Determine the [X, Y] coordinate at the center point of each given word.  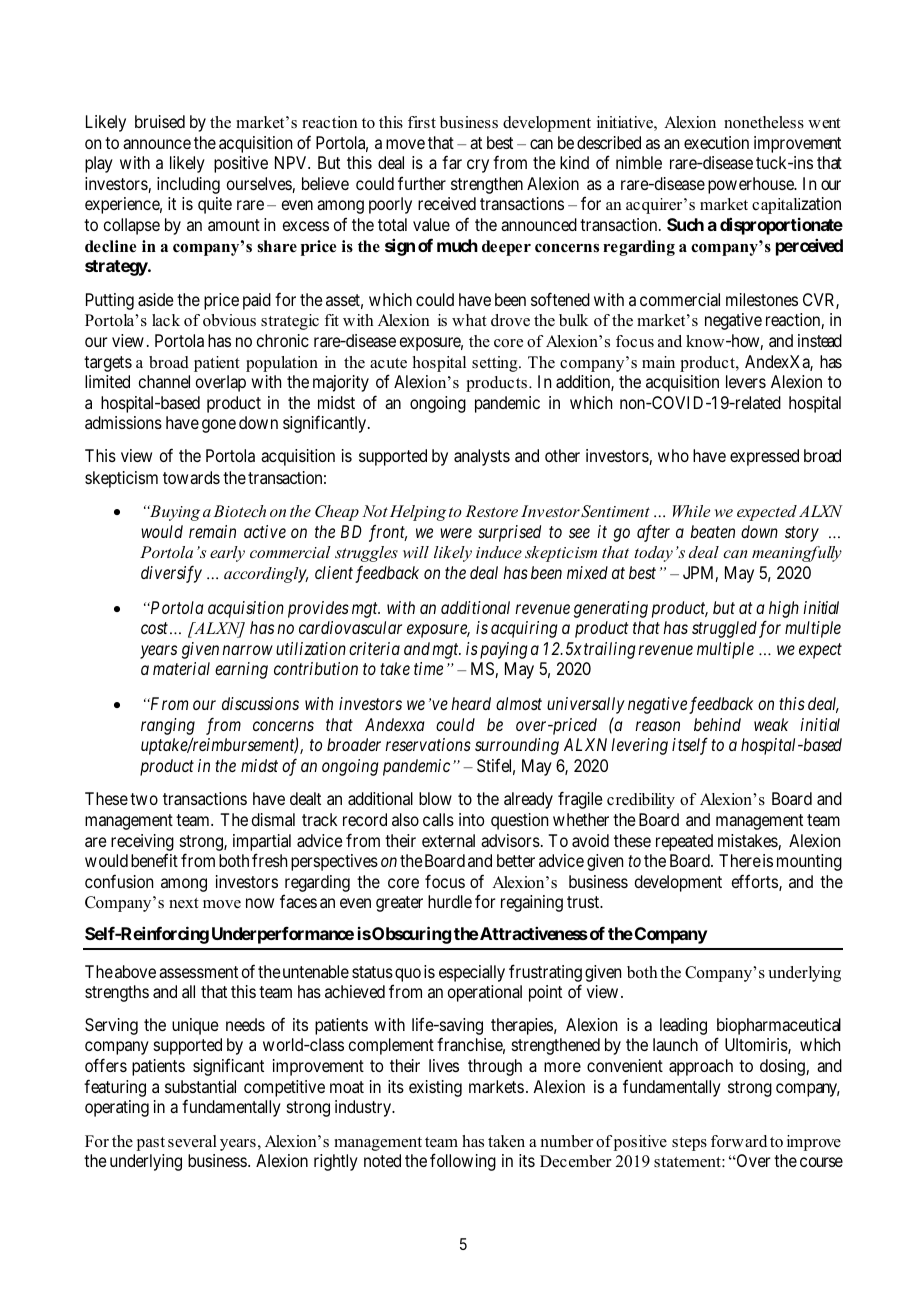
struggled [724, 629]
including [188, 185]
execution [716, 142]
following [463, 1162]
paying [504, 650]
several [192, 1141]
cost [156, 628]
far [452, 162]
